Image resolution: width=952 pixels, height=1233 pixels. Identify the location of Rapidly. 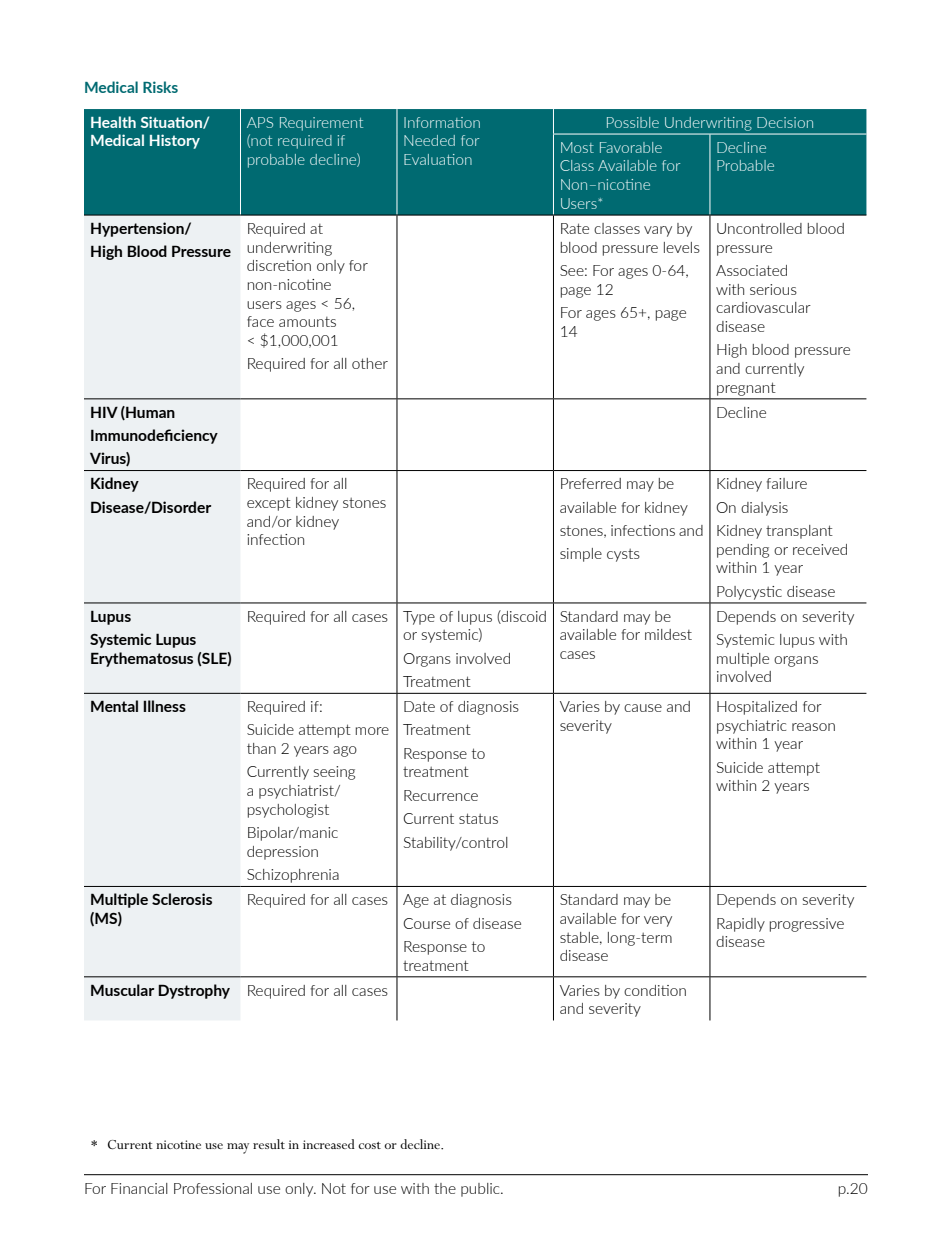
(741, 925).
